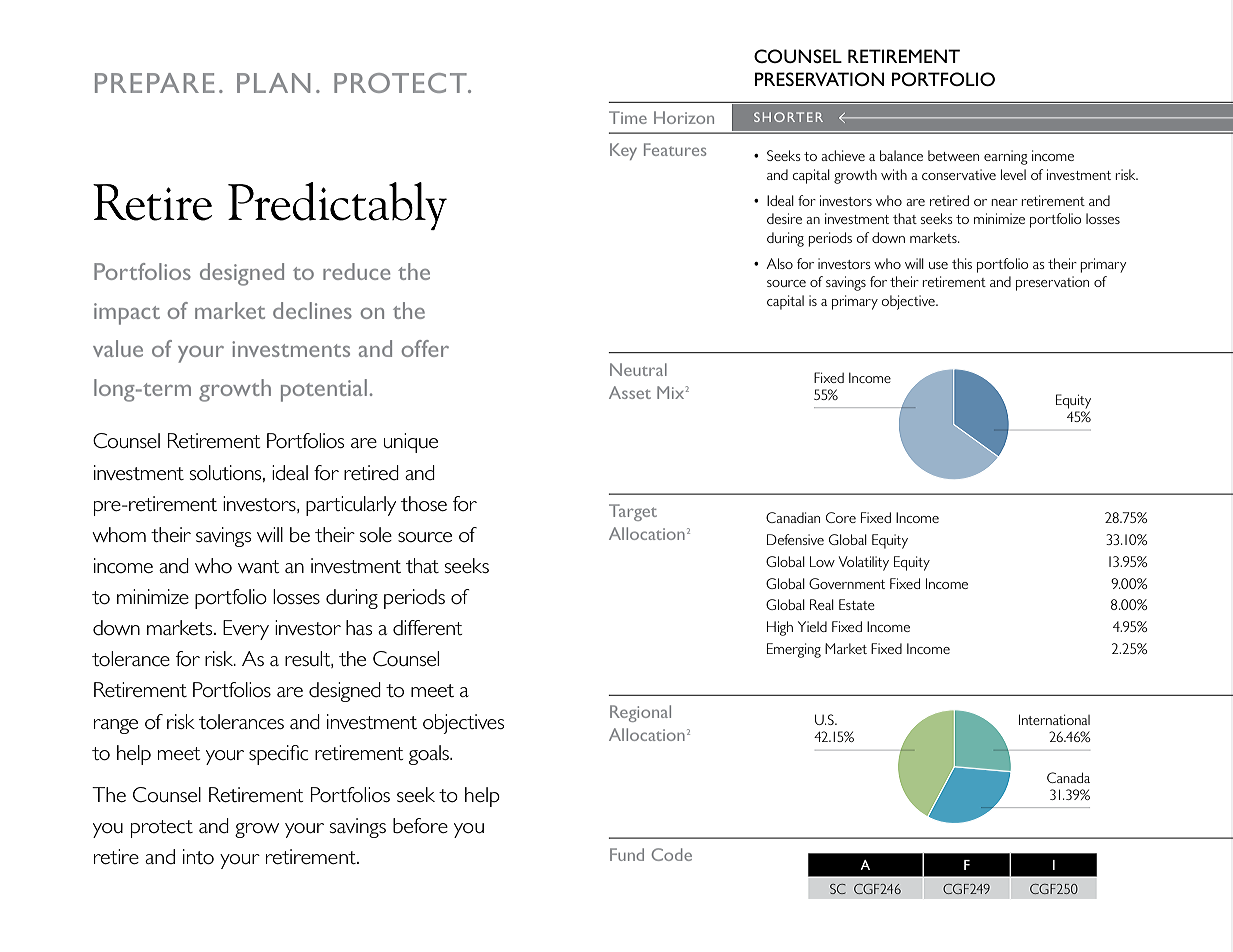 The width and height of the page is (1233, 952). What do you see at coordinates (628, 117) in the page?
I see `Time` at bounding box center [628, 117].
